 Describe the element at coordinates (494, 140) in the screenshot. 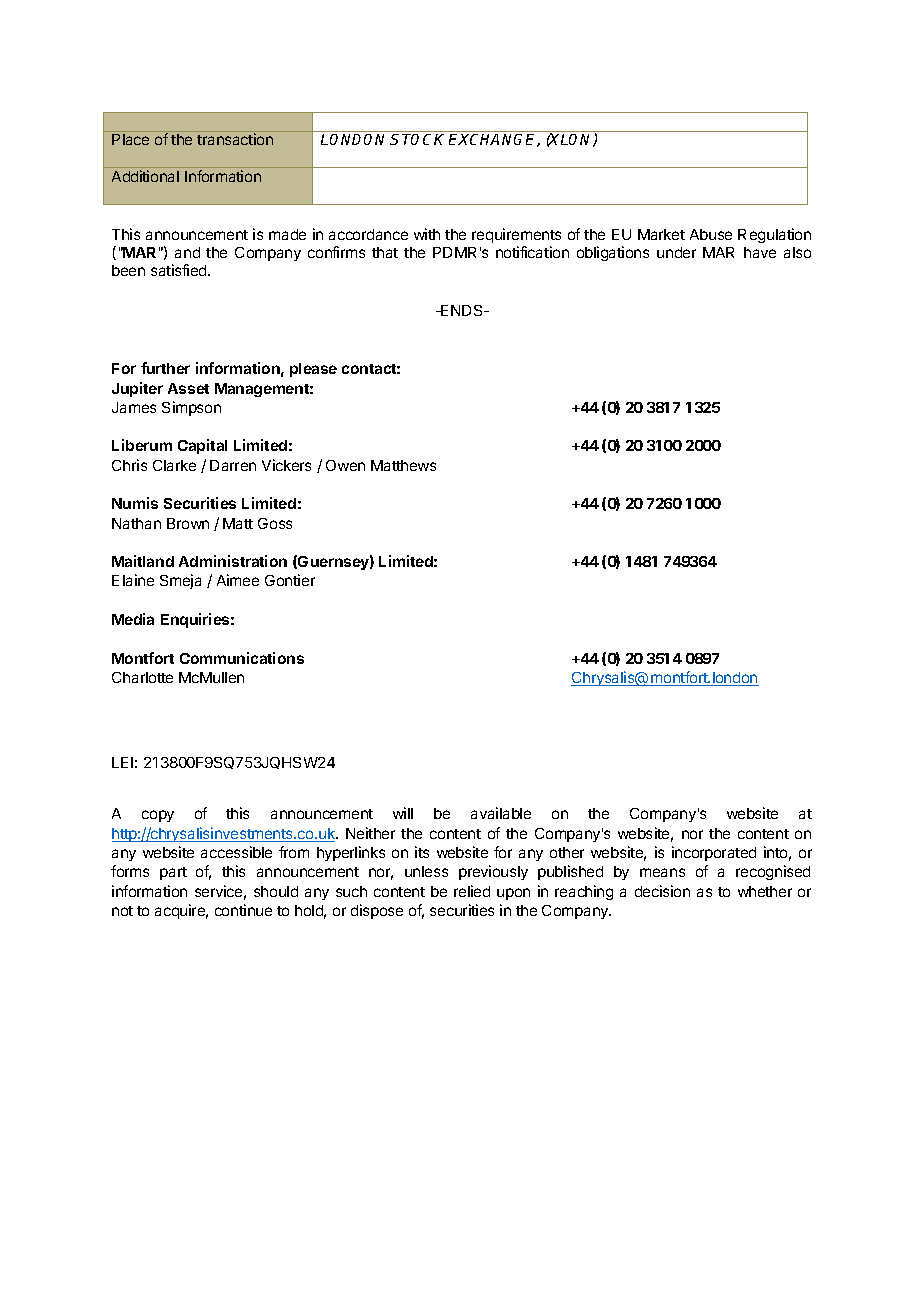

I see `EXCHANGE` at that location.
